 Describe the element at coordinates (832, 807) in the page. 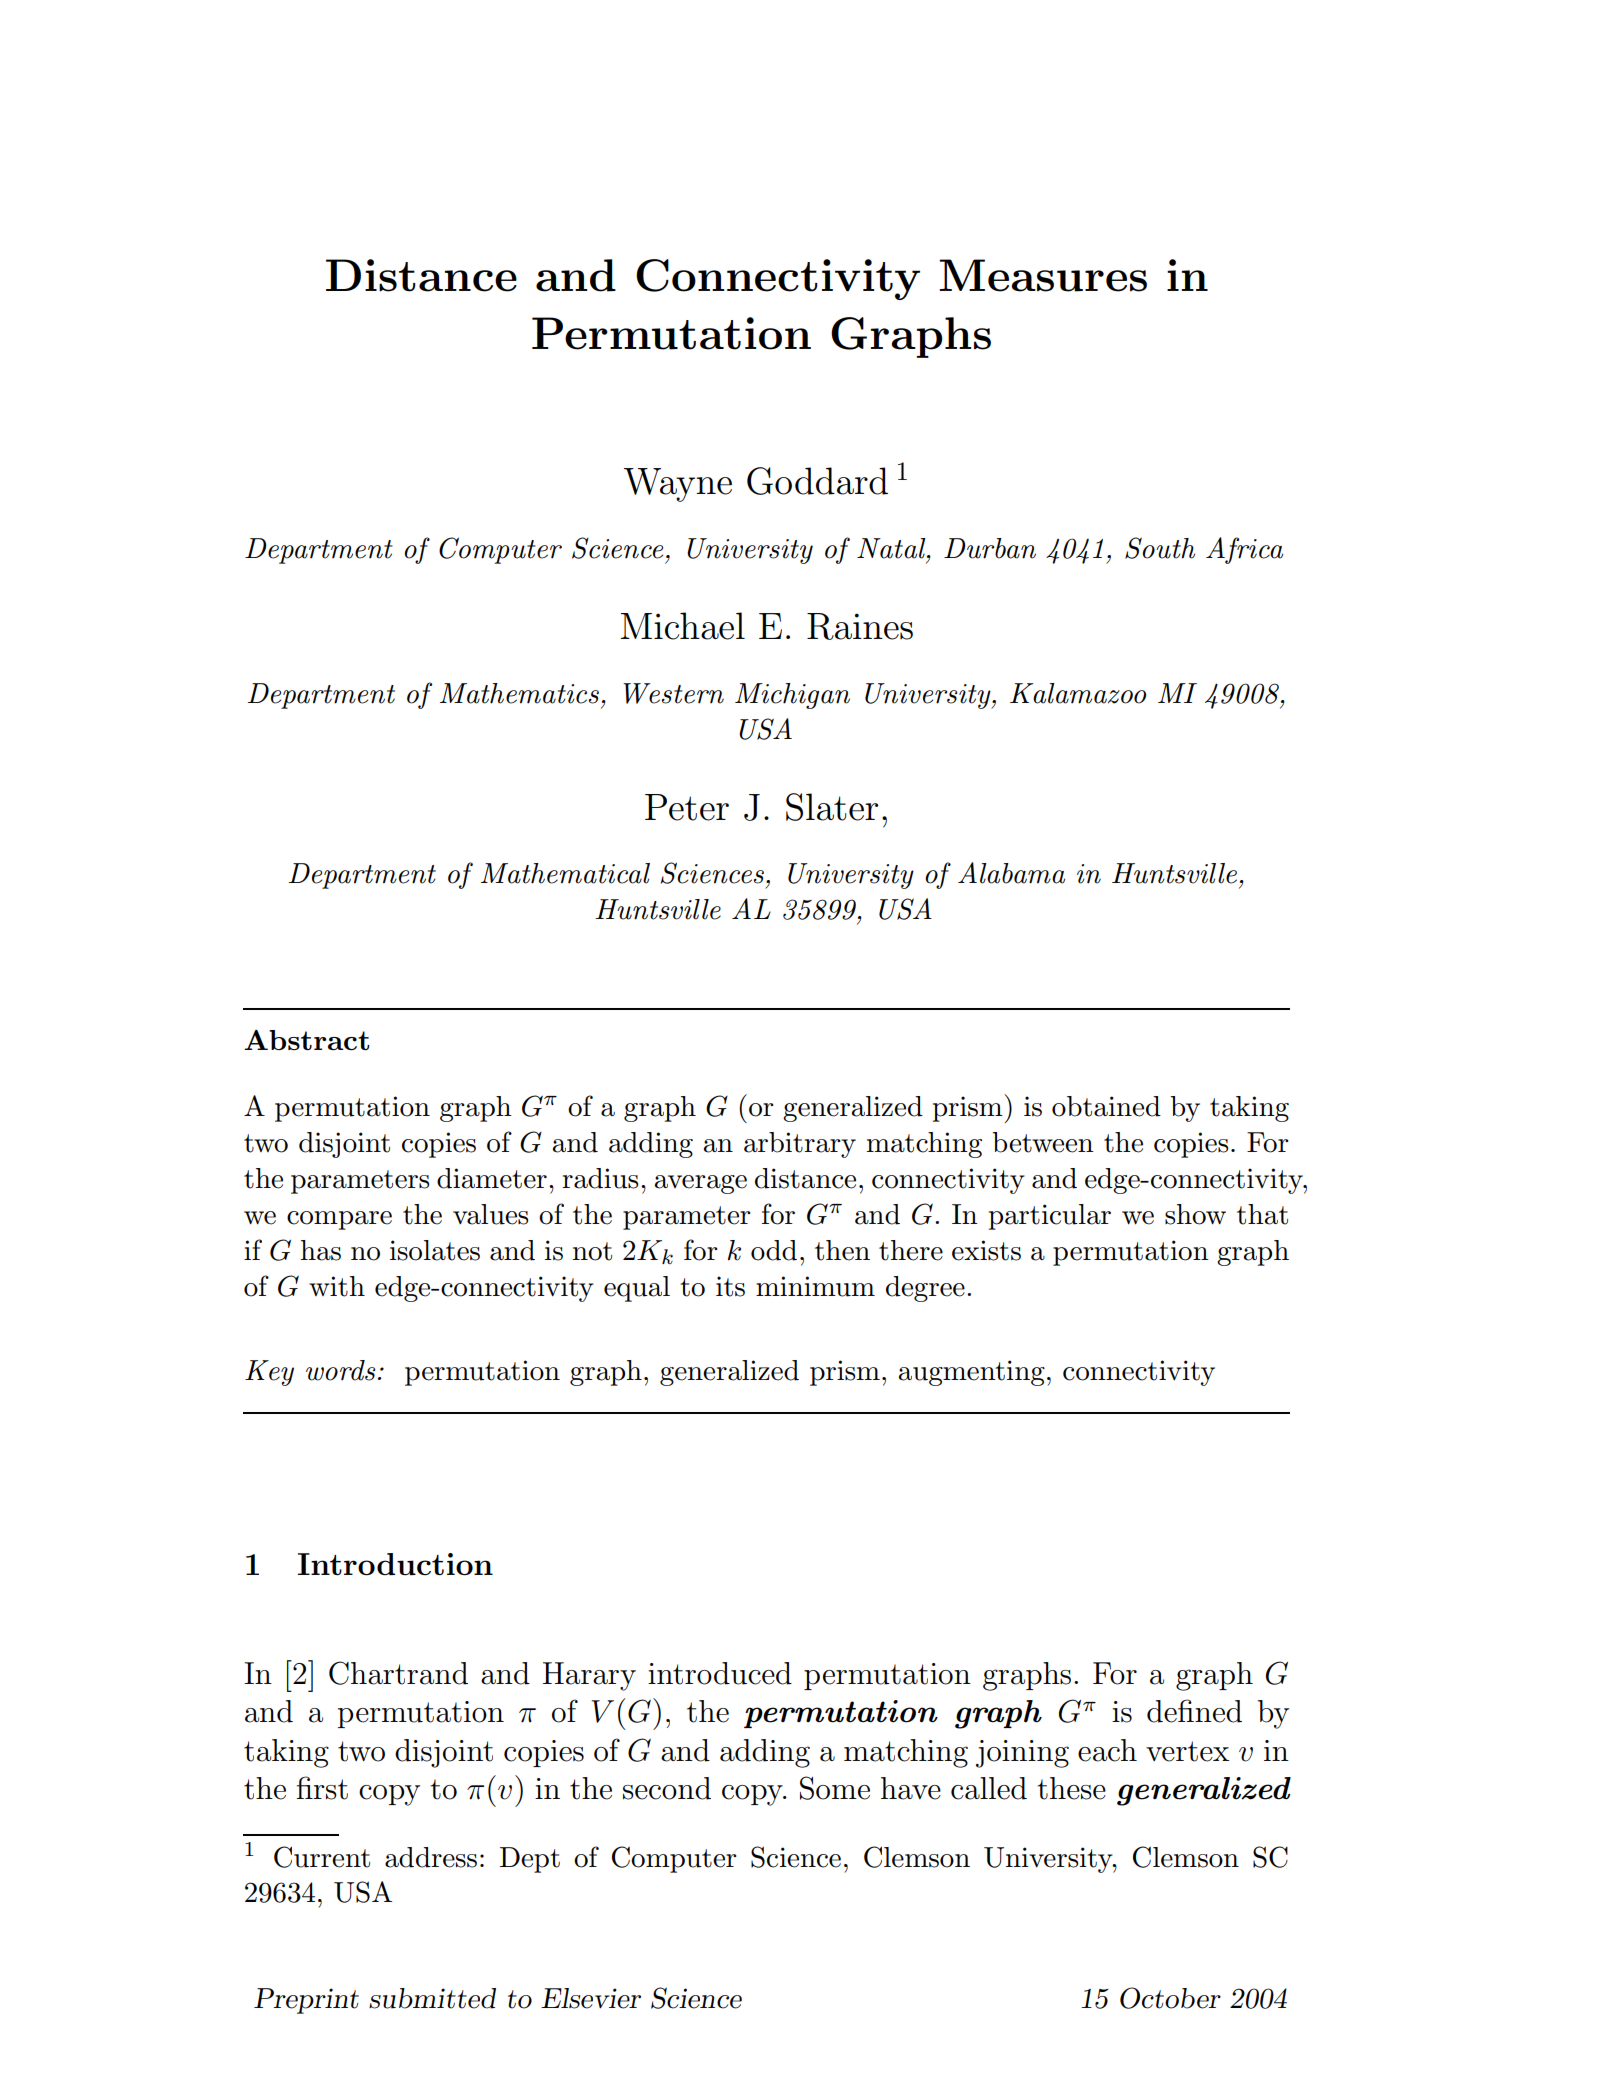

I see `Slater` at that location.
